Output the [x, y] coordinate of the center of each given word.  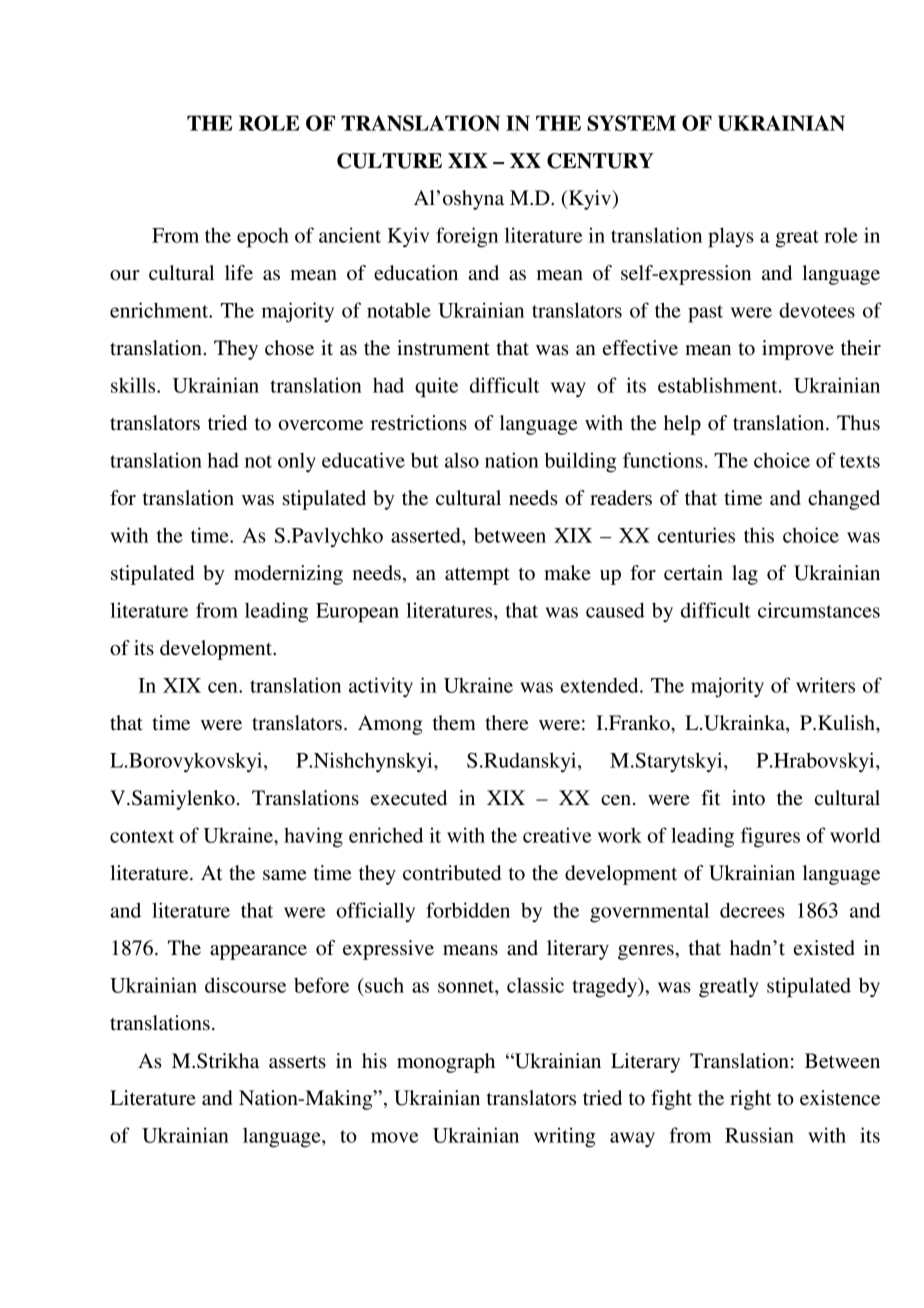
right [750, 1100]
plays [731, 237]
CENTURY [600, 161]
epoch [263, 238]
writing [565, 1137]
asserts [297, 1062]
